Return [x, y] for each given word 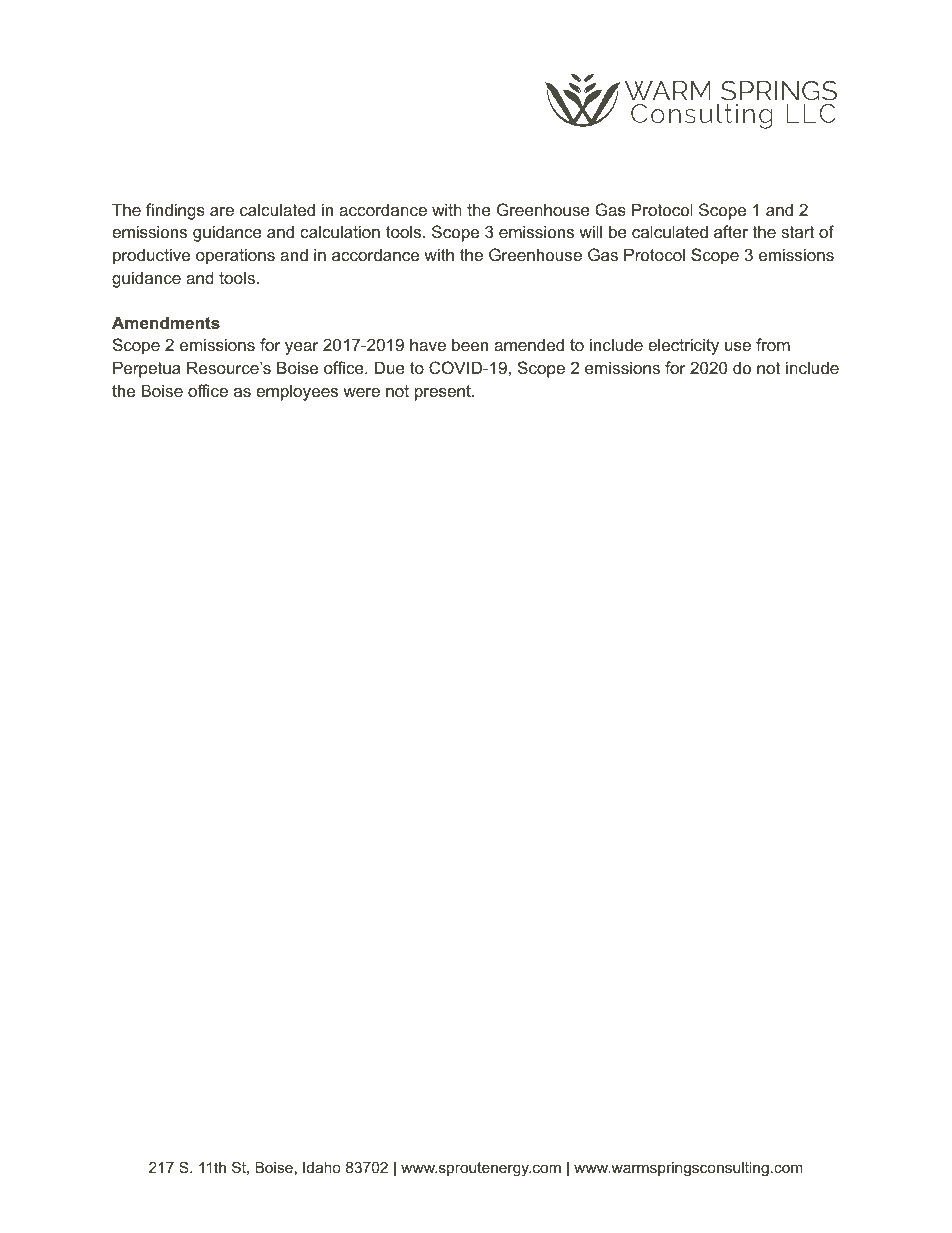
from [773, 344]
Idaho [322, 1167]
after [731, 231]
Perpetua [147, 369]
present [444, 393]
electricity [683, 346]
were [361, 392]
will [590, 231]
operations [235, 256]
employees [297, 392]
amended [529, 344]
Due [390, 367]
